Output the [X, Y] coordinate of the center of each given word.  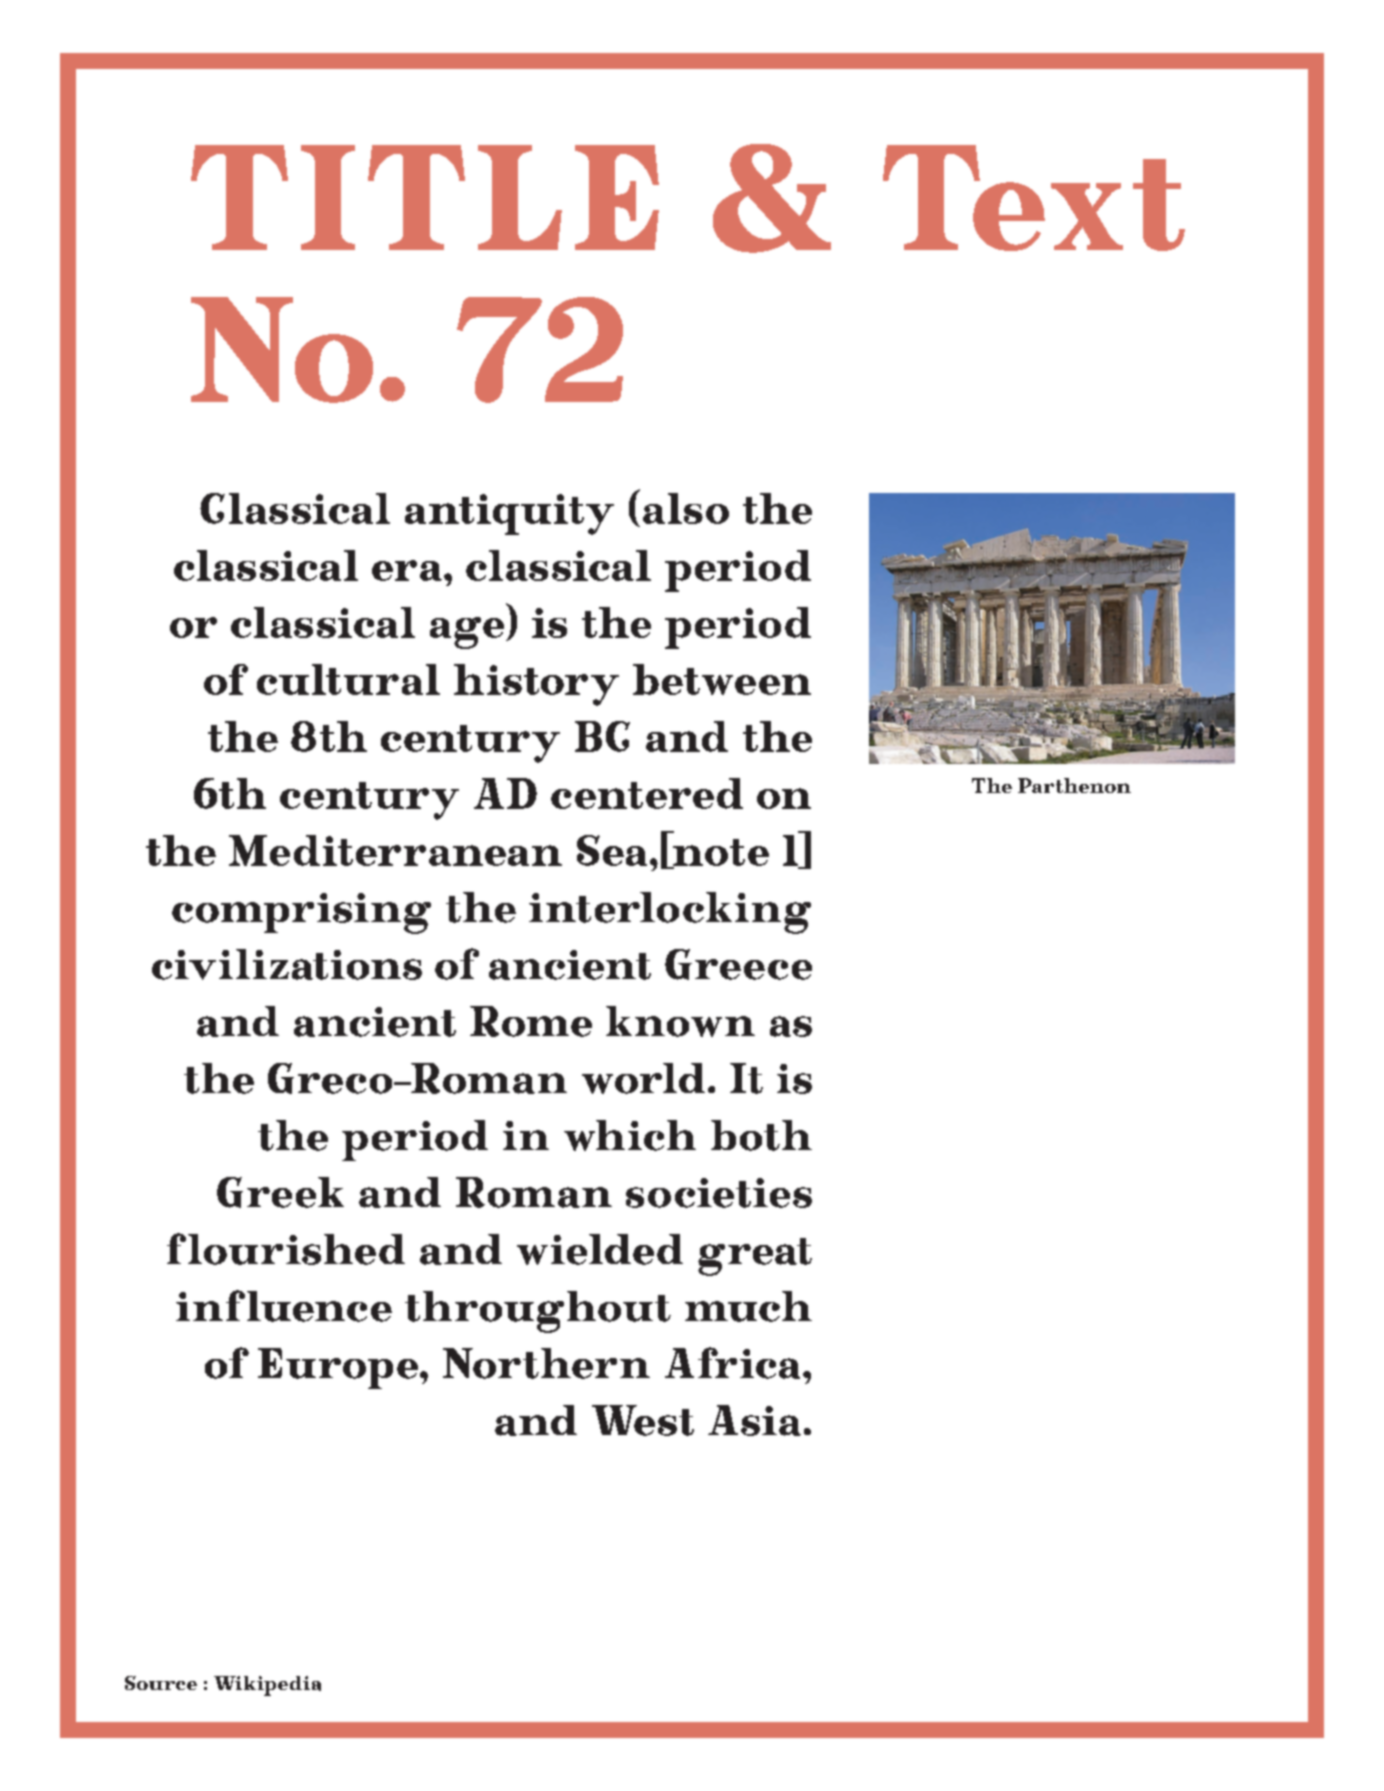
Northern [546, 1363]
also [686, 508]
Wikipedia [267, 1686]
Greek [280, 1192]
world [643, 1078]
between [722, 679]
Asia [754, 1420]
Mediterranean [395, 850]
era [407, 570]
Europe [339, 1368]
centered [647, 793]
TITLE [425, 197]
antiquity [509, 514]
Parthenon [1074, 785]
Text [1034, 198]
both [761, 1135]
